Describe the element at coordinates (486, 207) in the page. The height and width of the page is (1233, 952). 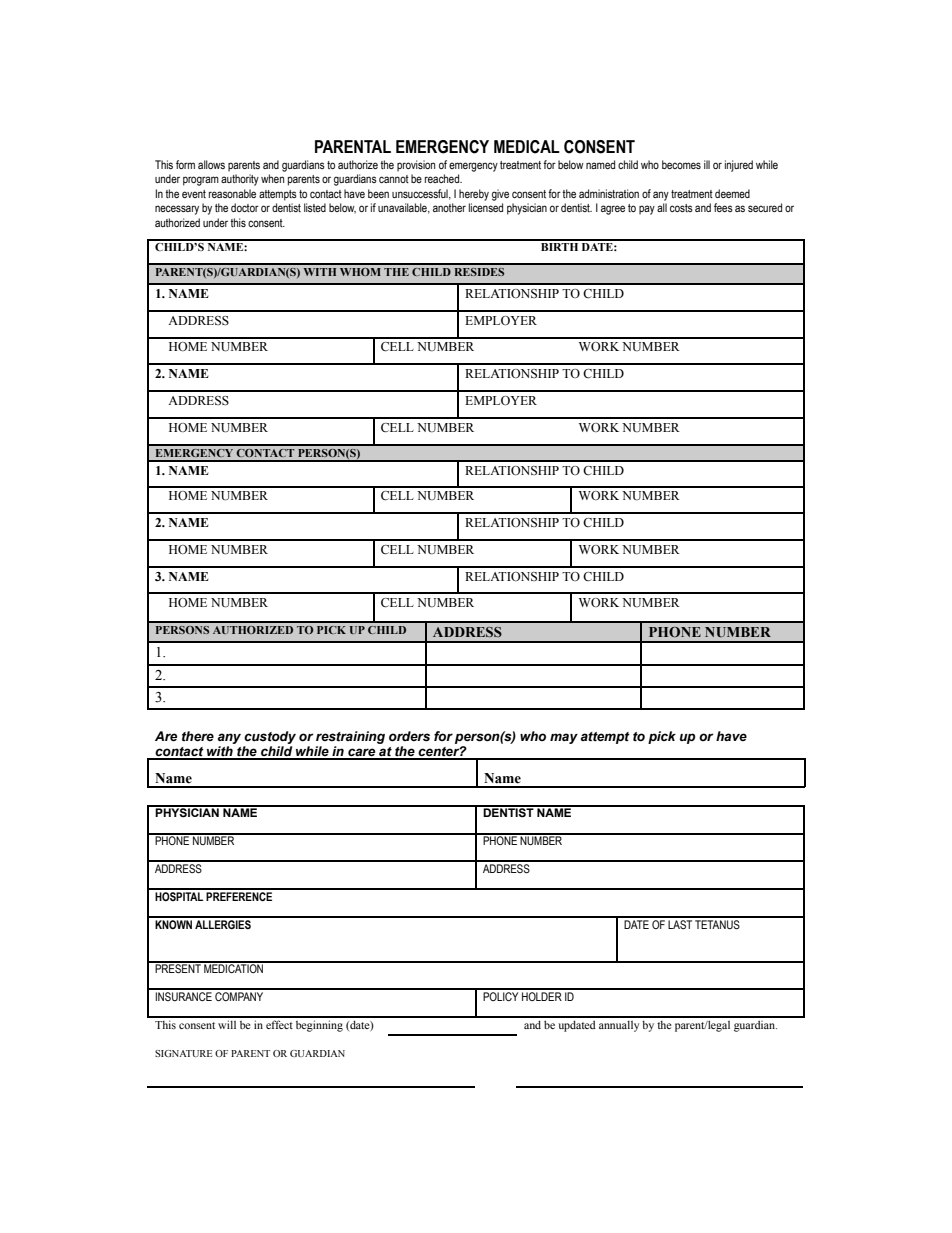
I see `licensed` at that location.
